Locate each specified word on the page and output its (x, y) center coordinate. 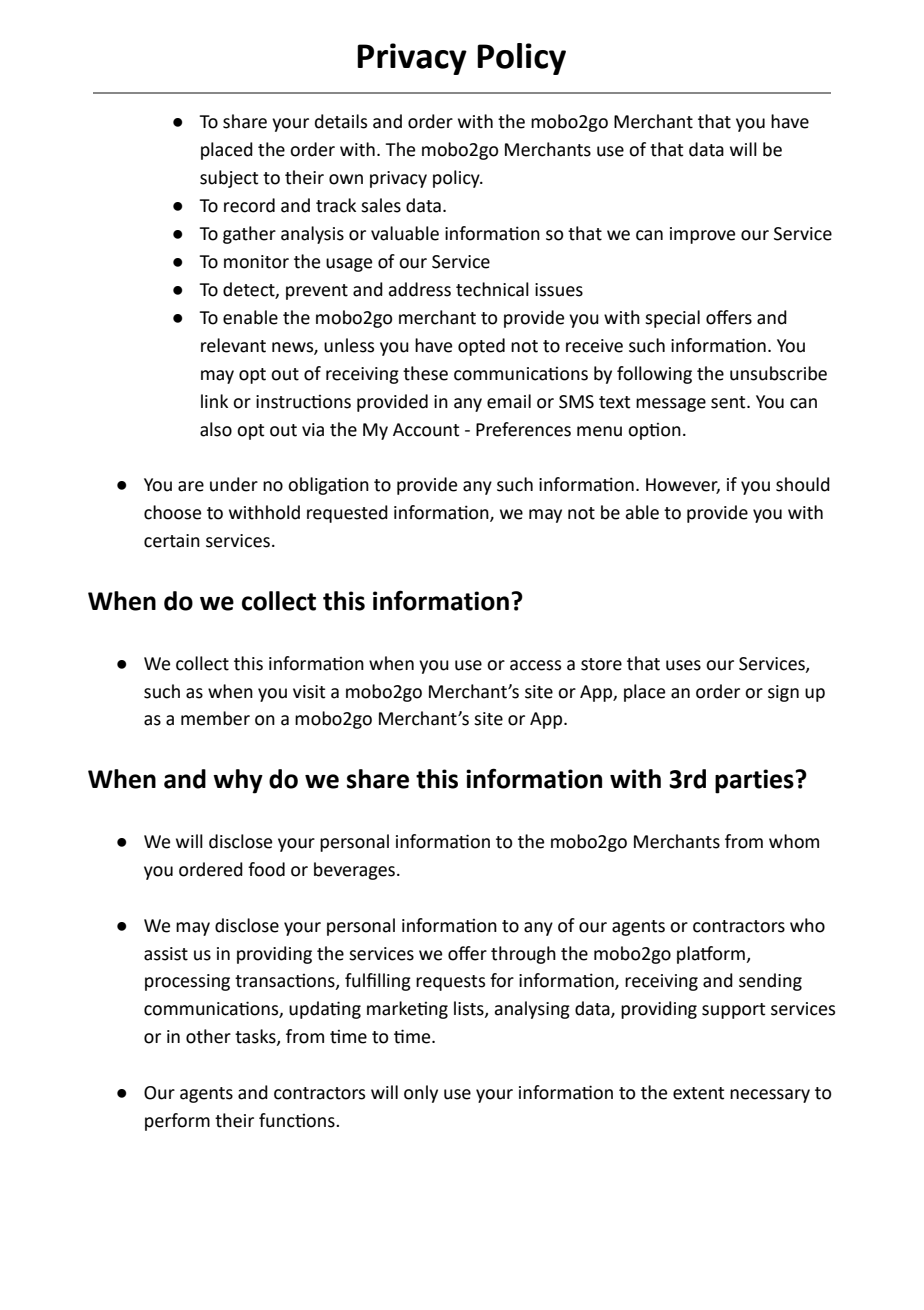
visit (309, 692)
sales (381, 205)
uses (683, 665)
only (421, 1094)
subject (229, 179)
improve (702, 235)
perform (177, 1122)
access (535, 665)
